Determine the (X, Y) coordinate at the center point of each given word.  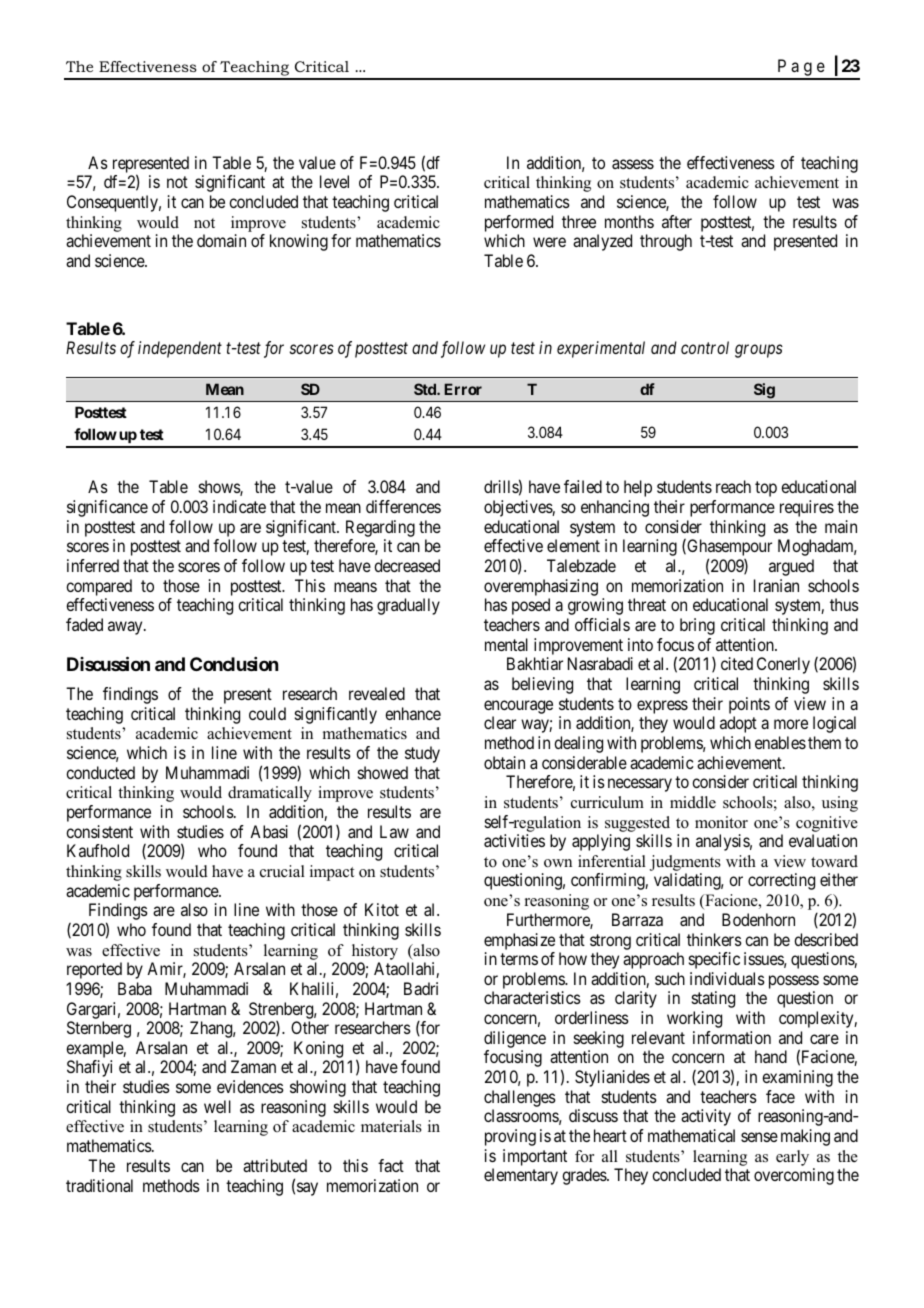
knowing (299, 242)
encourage (518, 707)
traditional (99, 1185)
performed (519, 223)
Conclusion (234, 664)
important (535, 1157)
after (677, 221)
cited (737, 663)
